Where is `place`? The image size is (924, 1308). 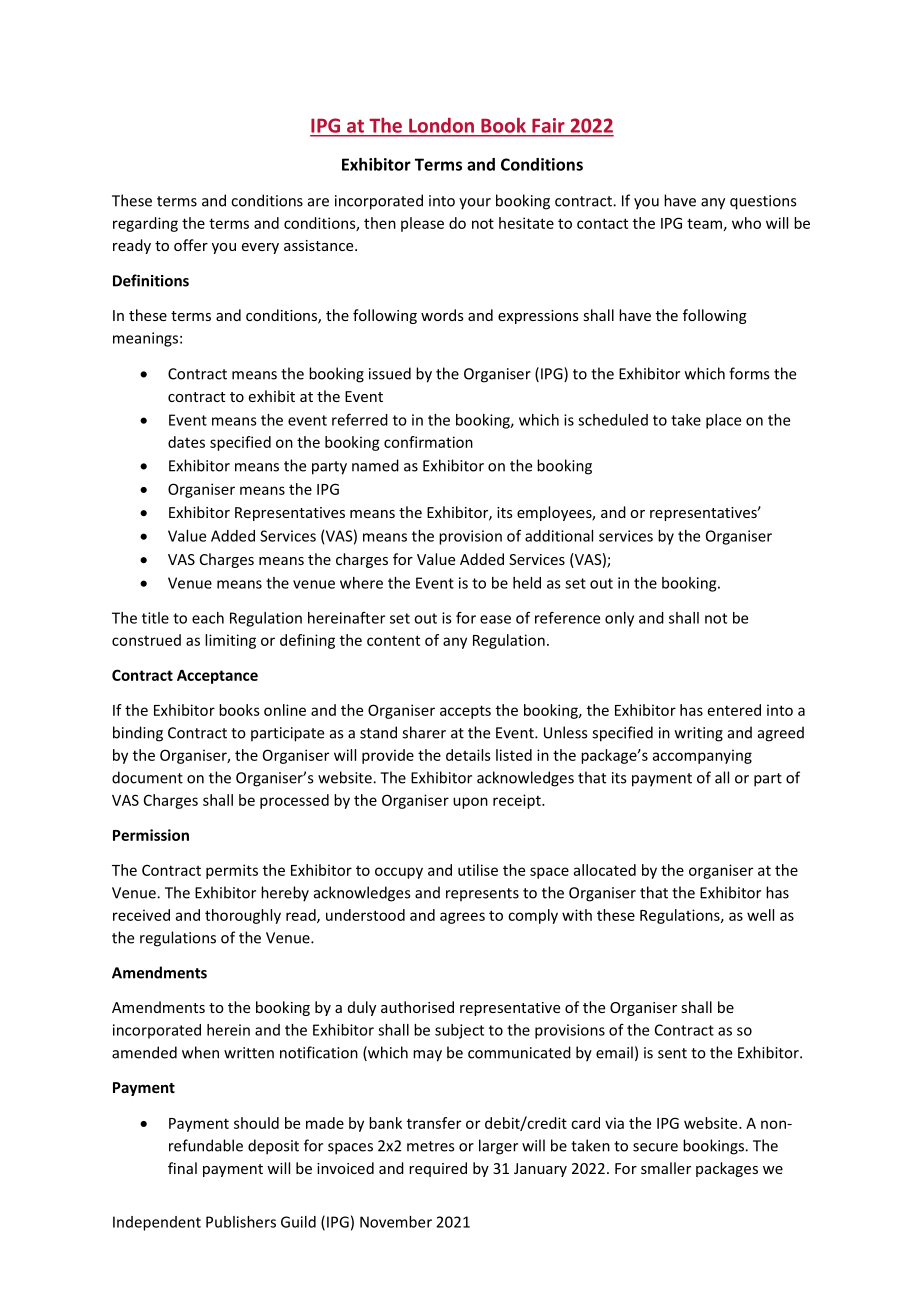
place is located at coordinates (723, 421).
